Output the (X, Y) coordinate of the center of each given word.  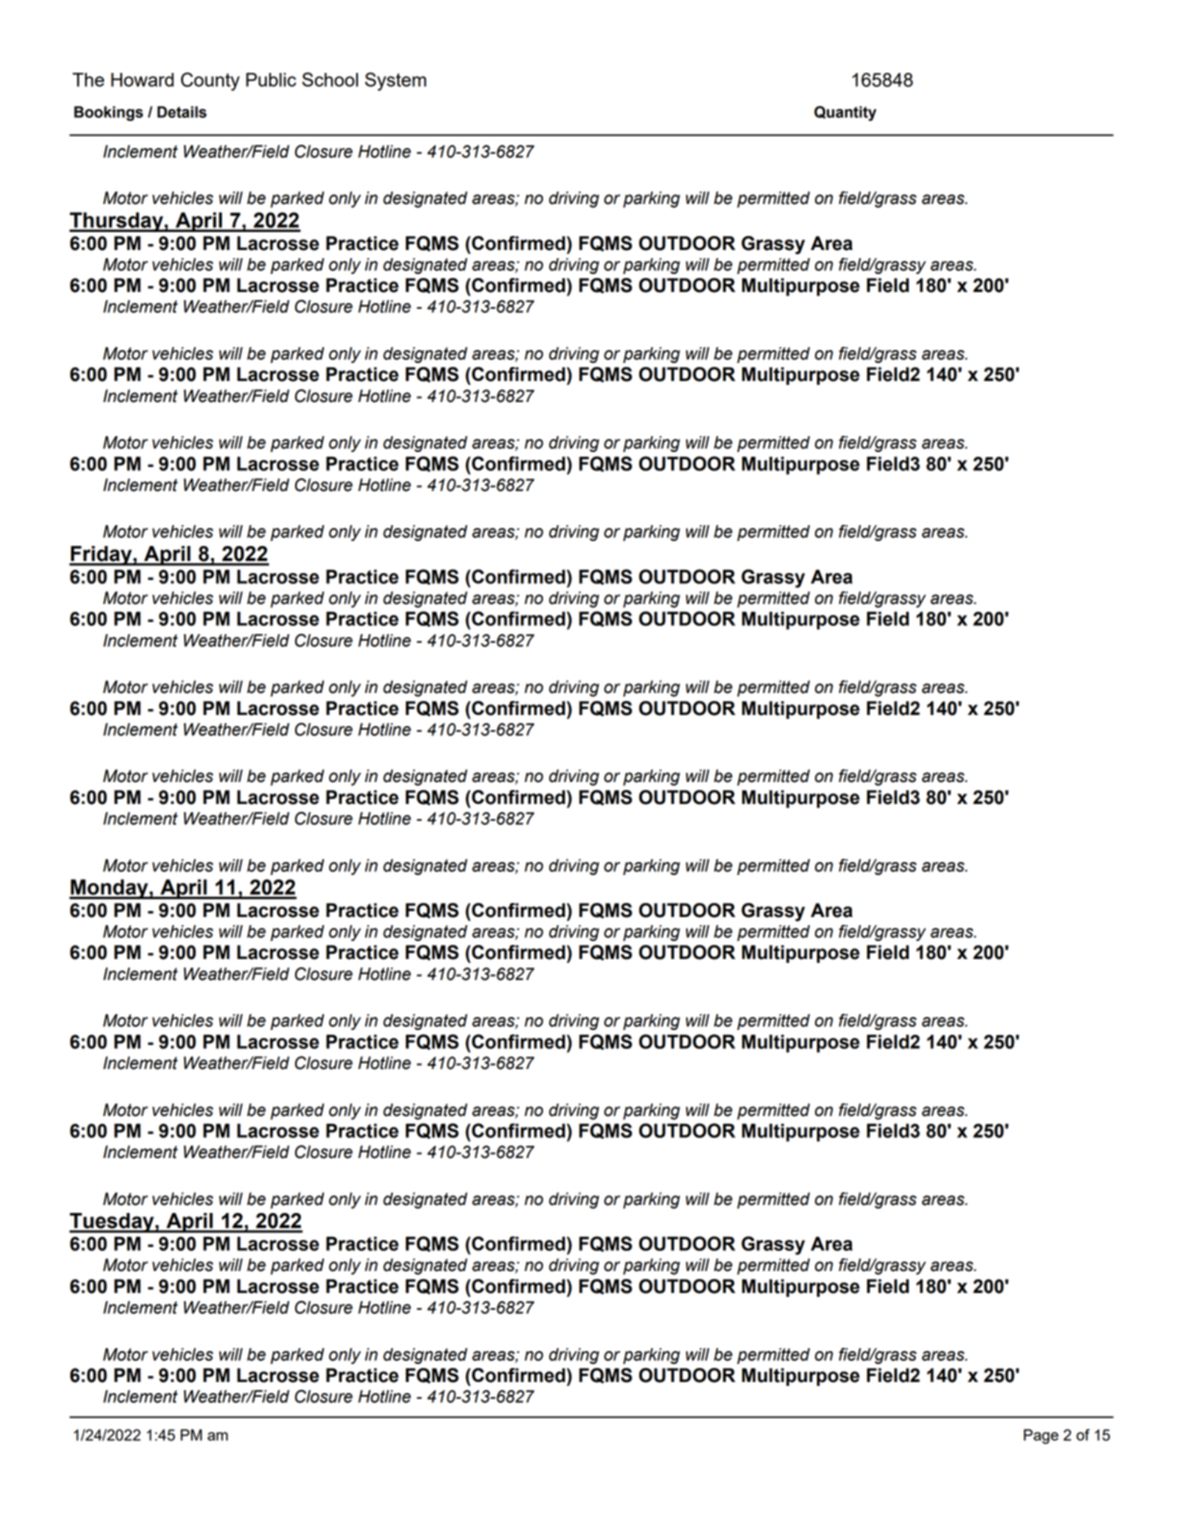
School (330, 79)
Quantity (845, 113)
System (395, 81)
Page (1041, 1436)
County (210, 81)
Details (182, 112)
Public (271, 80)
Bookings (108, 113)
